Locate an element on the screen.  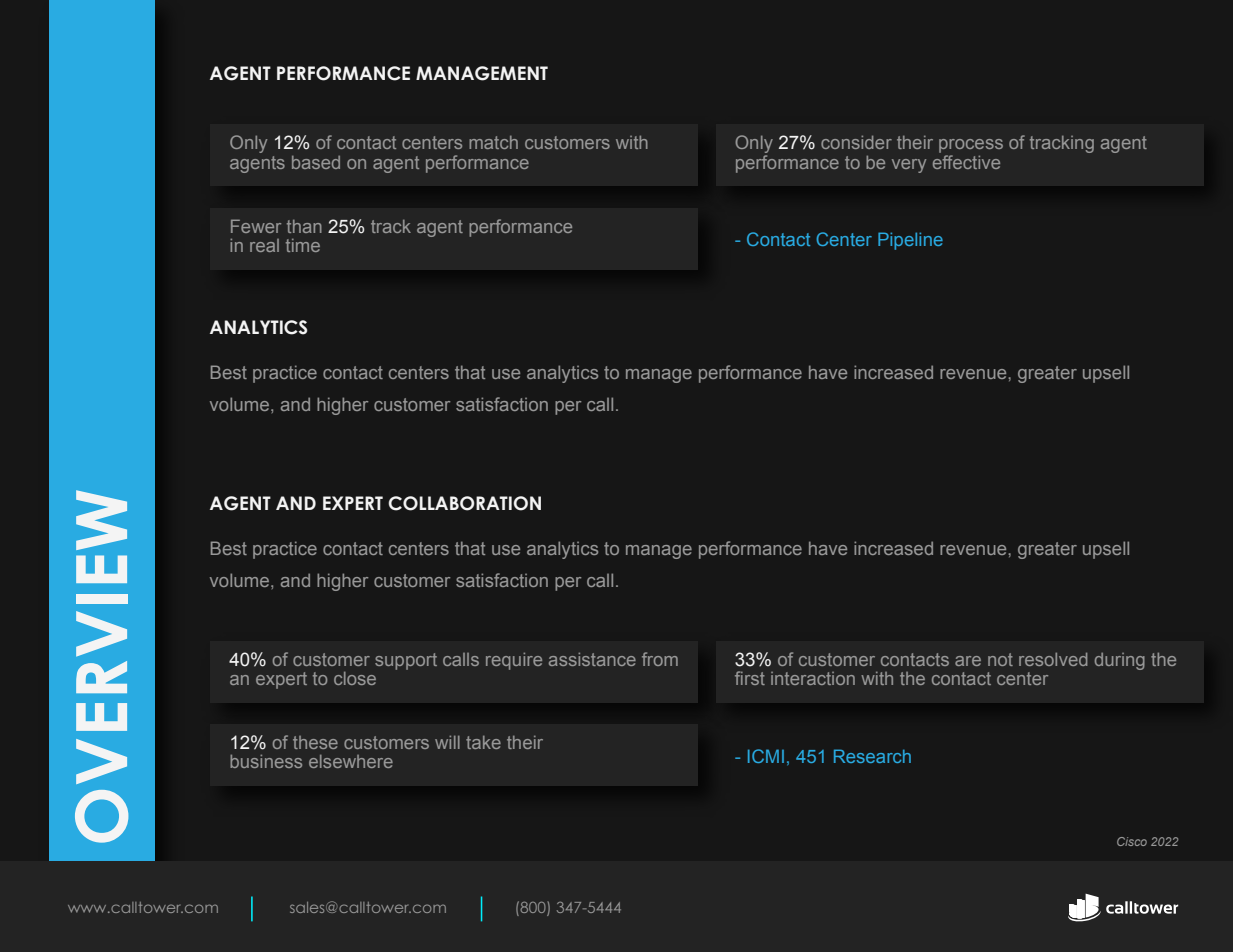
effective is located at coordinates (966, 162).
